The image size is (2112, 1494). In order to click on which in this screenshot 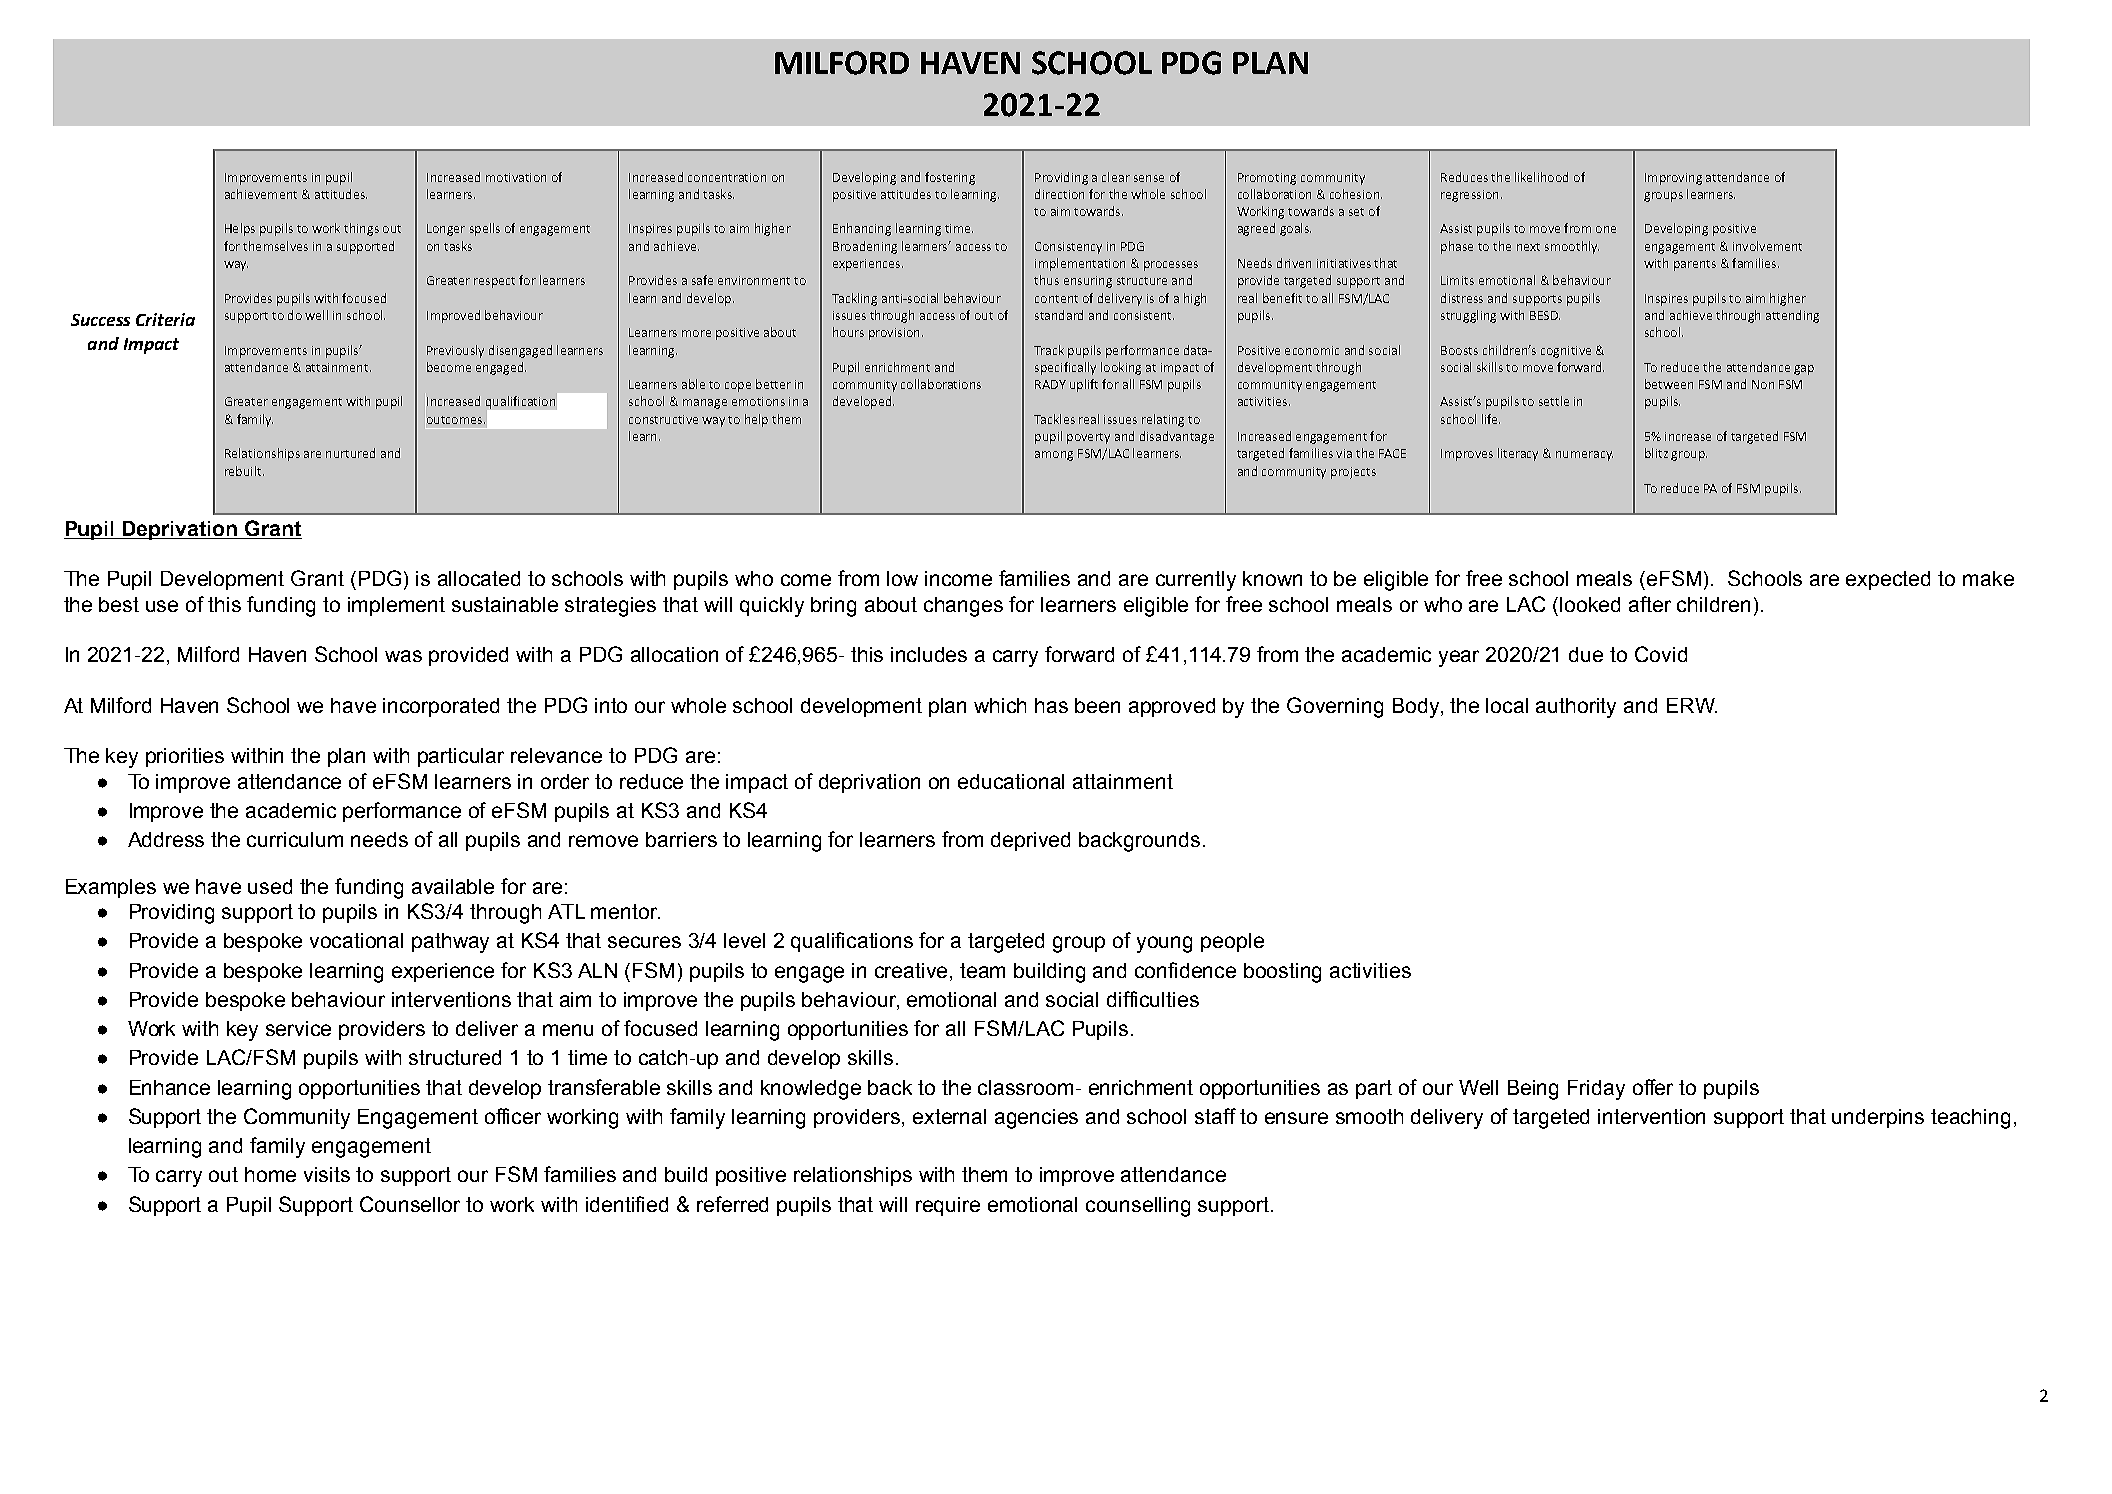, I will do `click(1000, 705)`.
